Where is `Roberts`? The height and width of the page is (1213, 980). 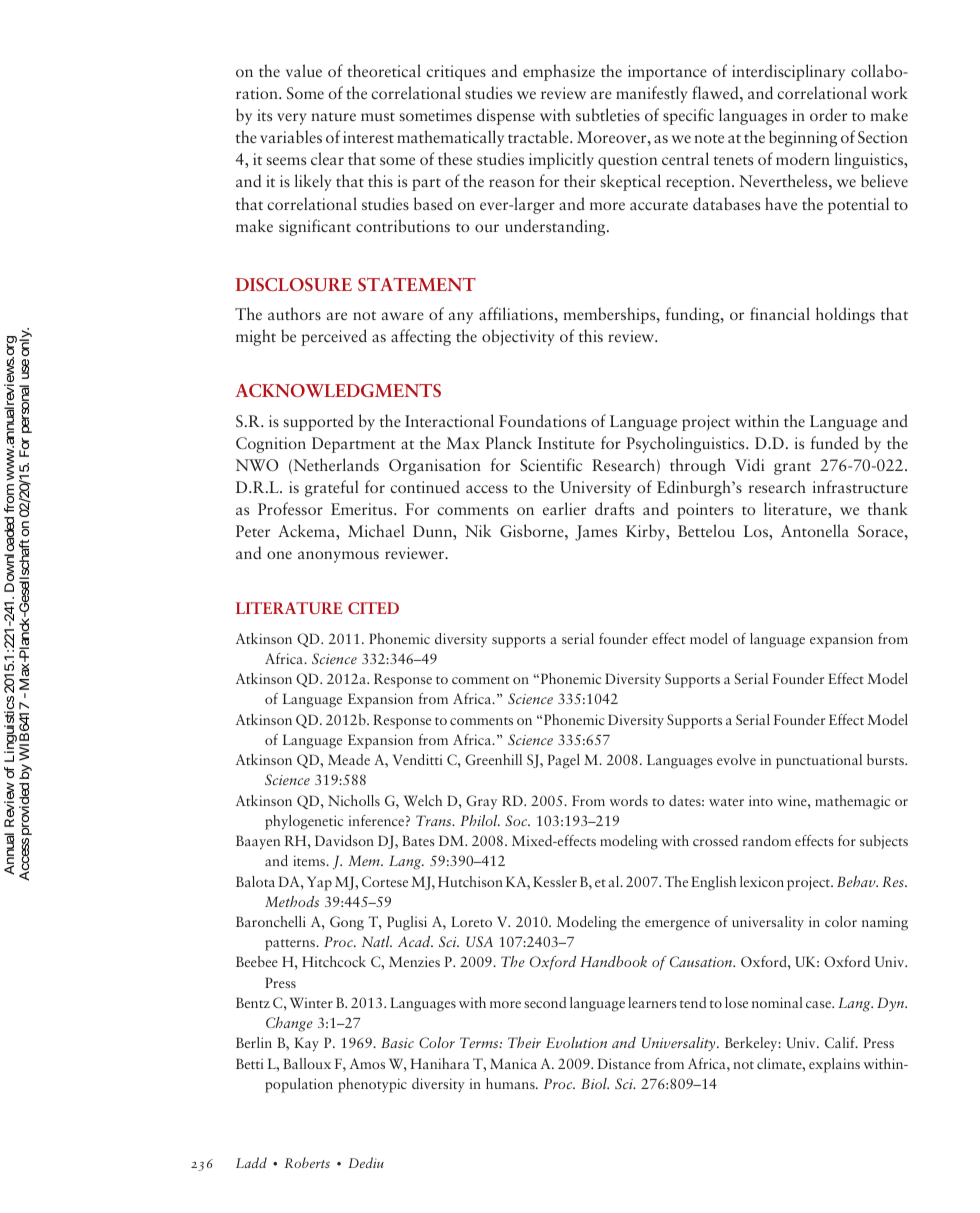
Roberts is located at coordinates (307, 1162).
